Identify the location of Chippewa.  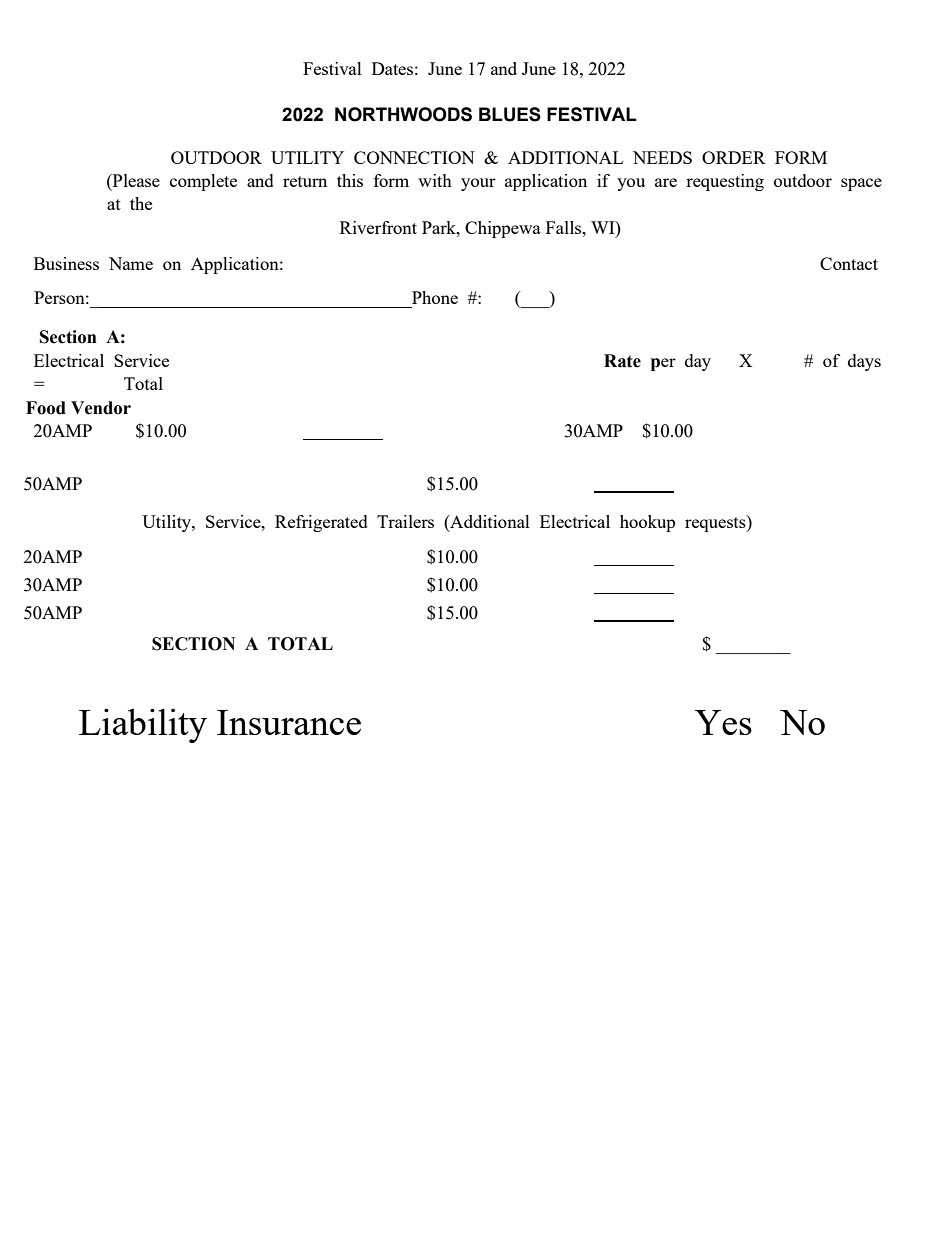
(503, 229).
